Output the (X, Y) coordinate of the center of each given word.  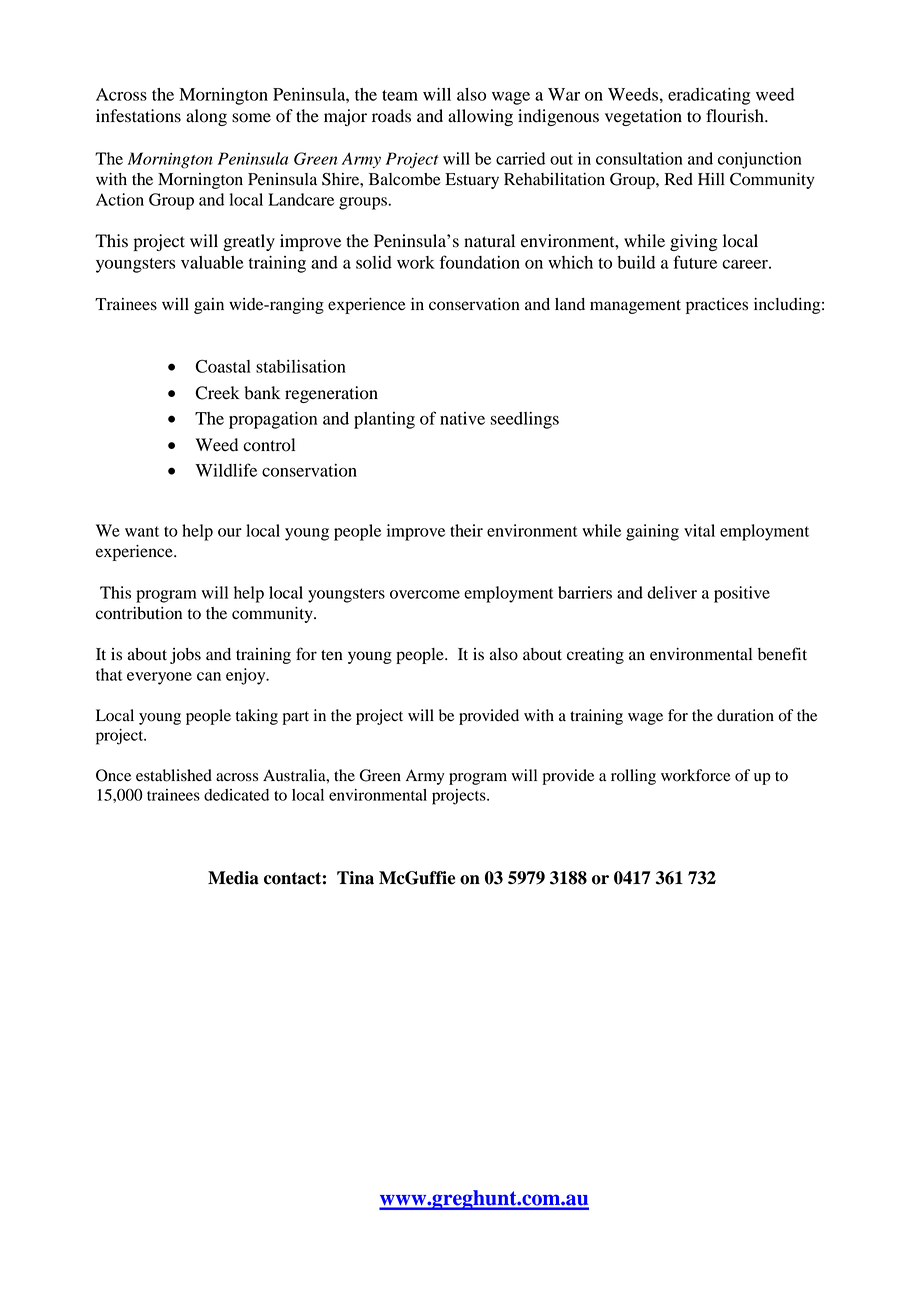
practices (717, 306)
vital (699, 530)
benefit (782, 654)
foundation (480, 262)
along (206, 117)
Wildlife (226, 470)
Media (233, 878)
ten (332, 655)
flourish (736, 116)
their (466, 530)
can (209, 676)
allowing (480, 117)
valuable (212, 262)
